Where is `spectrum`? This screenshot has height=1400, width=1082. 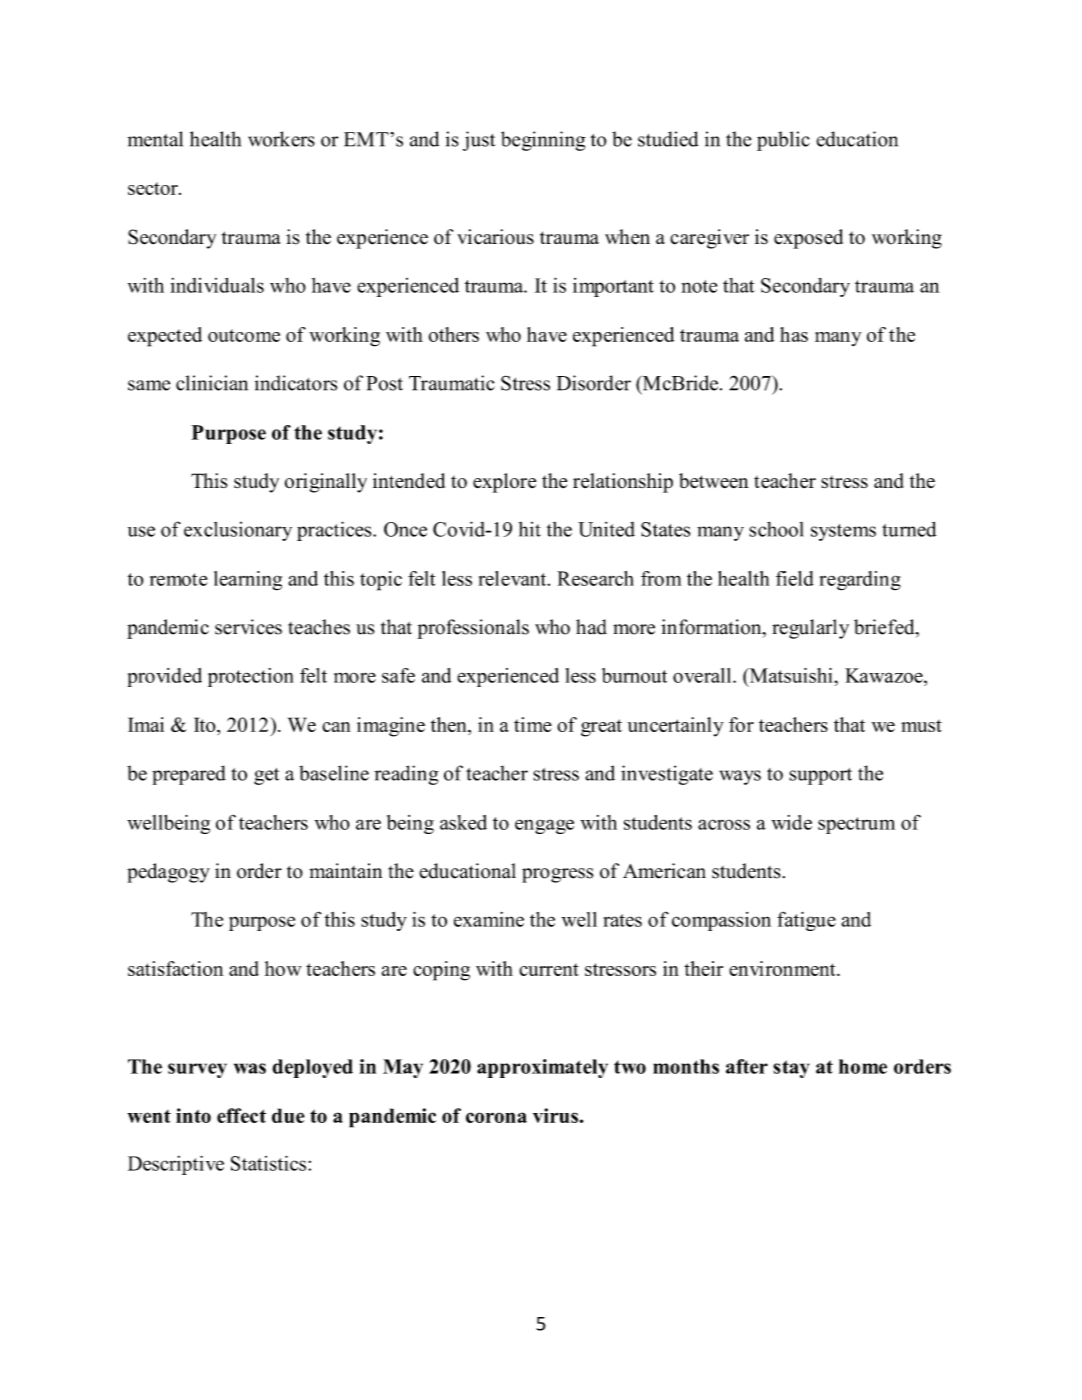 spectrum is located at coordinates (856, 825).
